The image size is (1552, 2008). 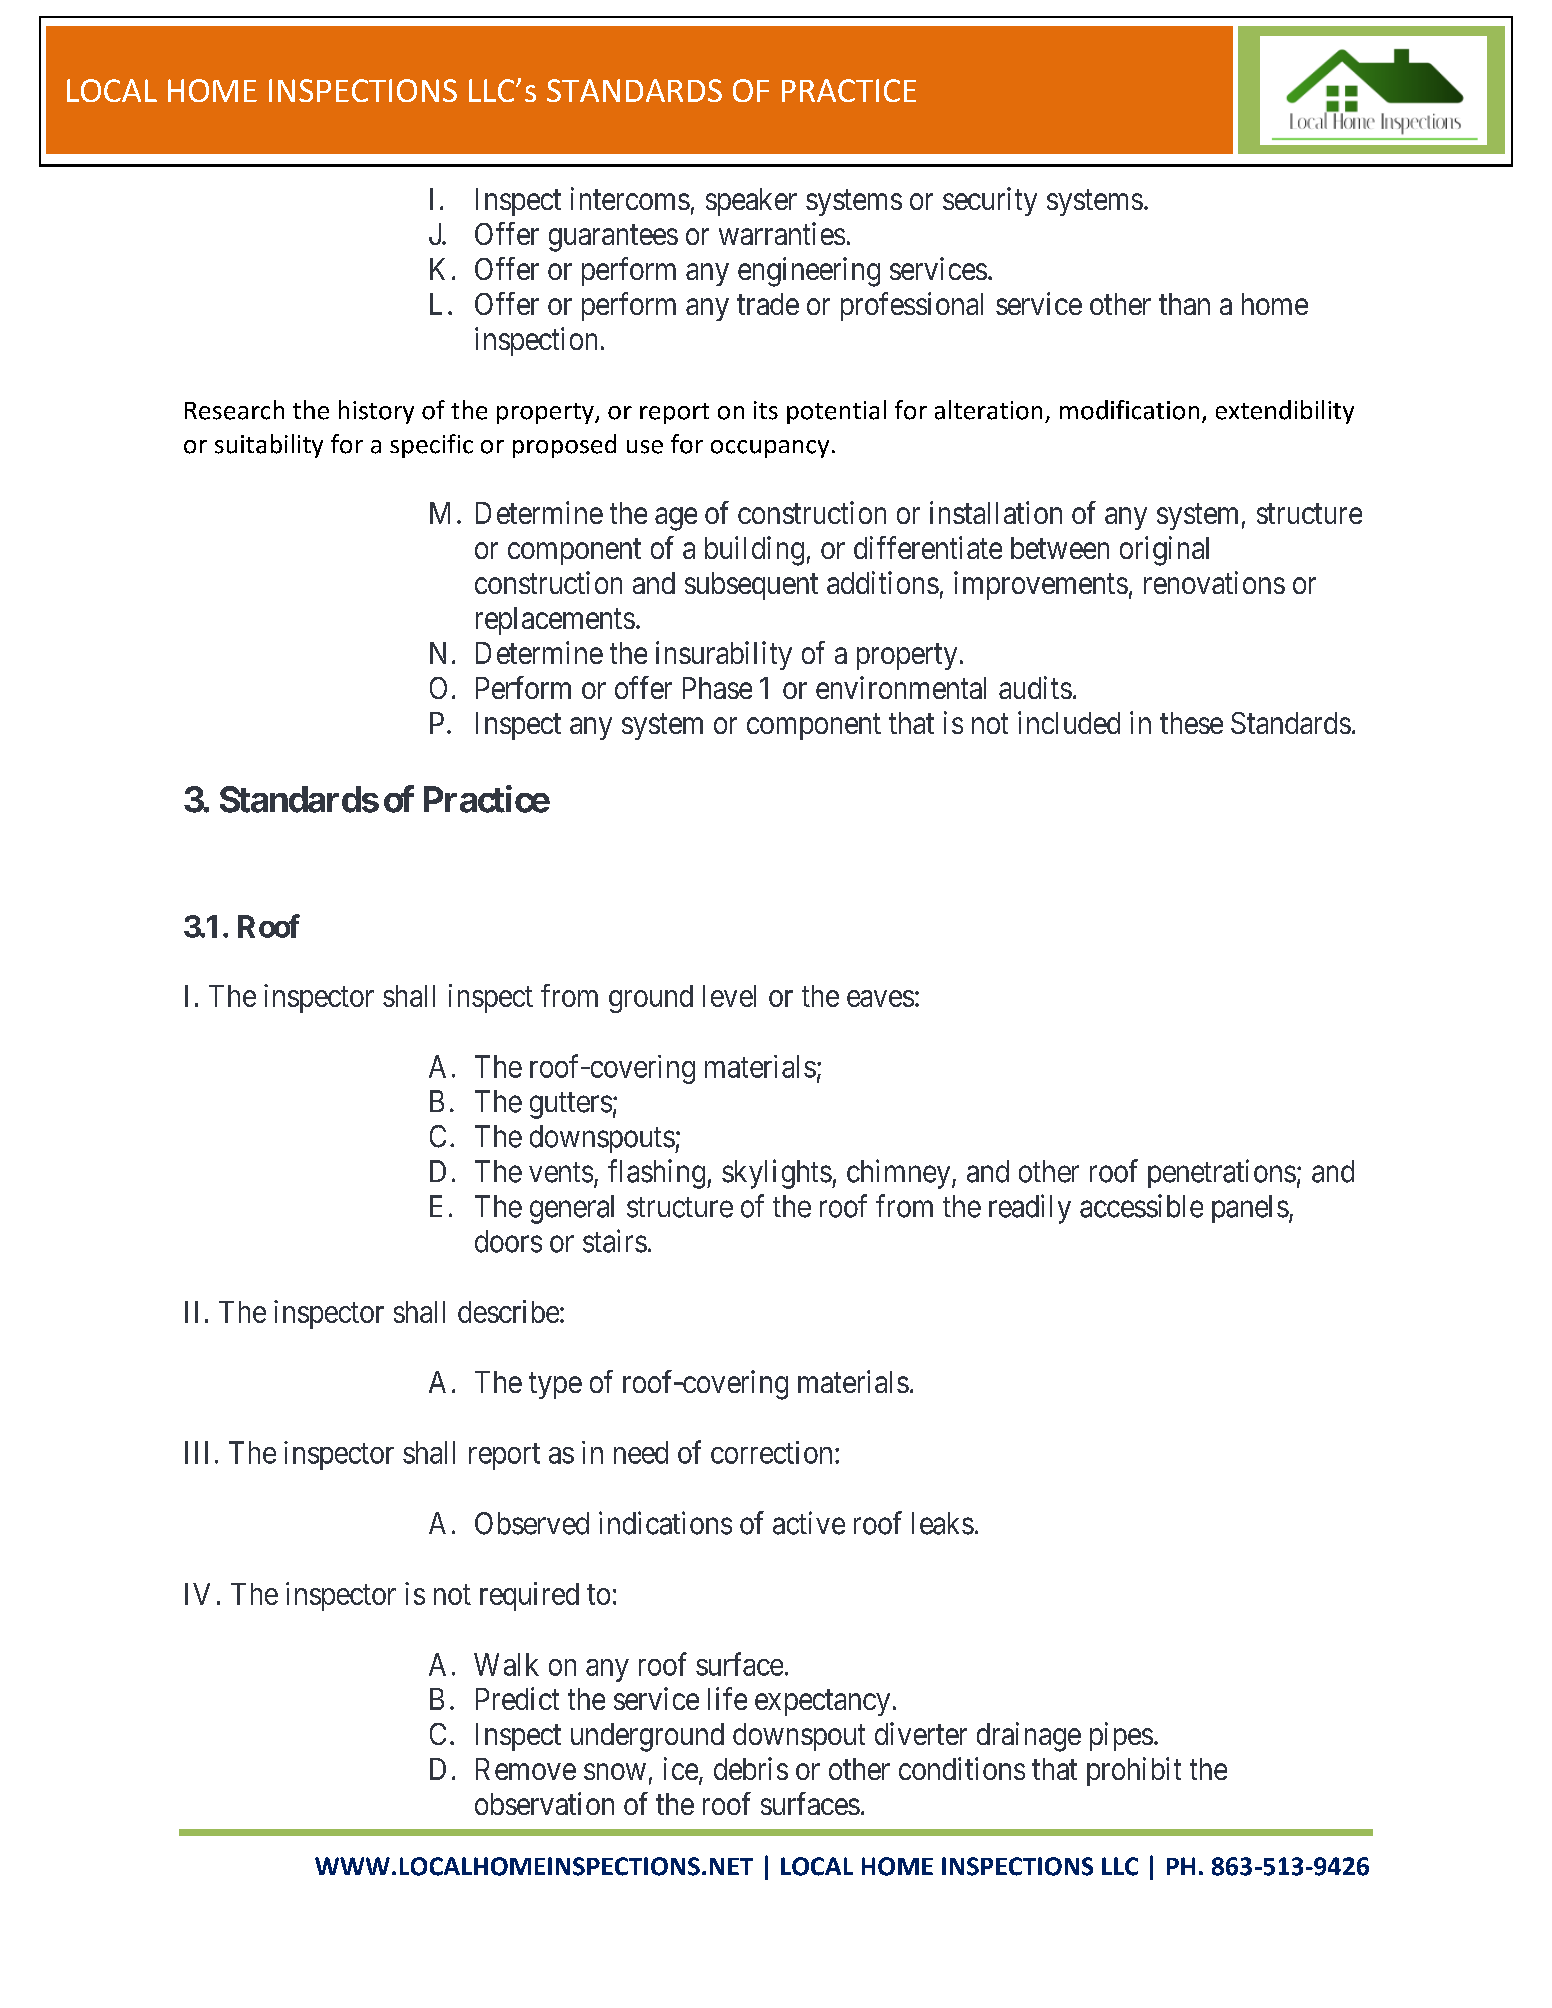 I want to click on warranties, so click(x=782, y=233).
